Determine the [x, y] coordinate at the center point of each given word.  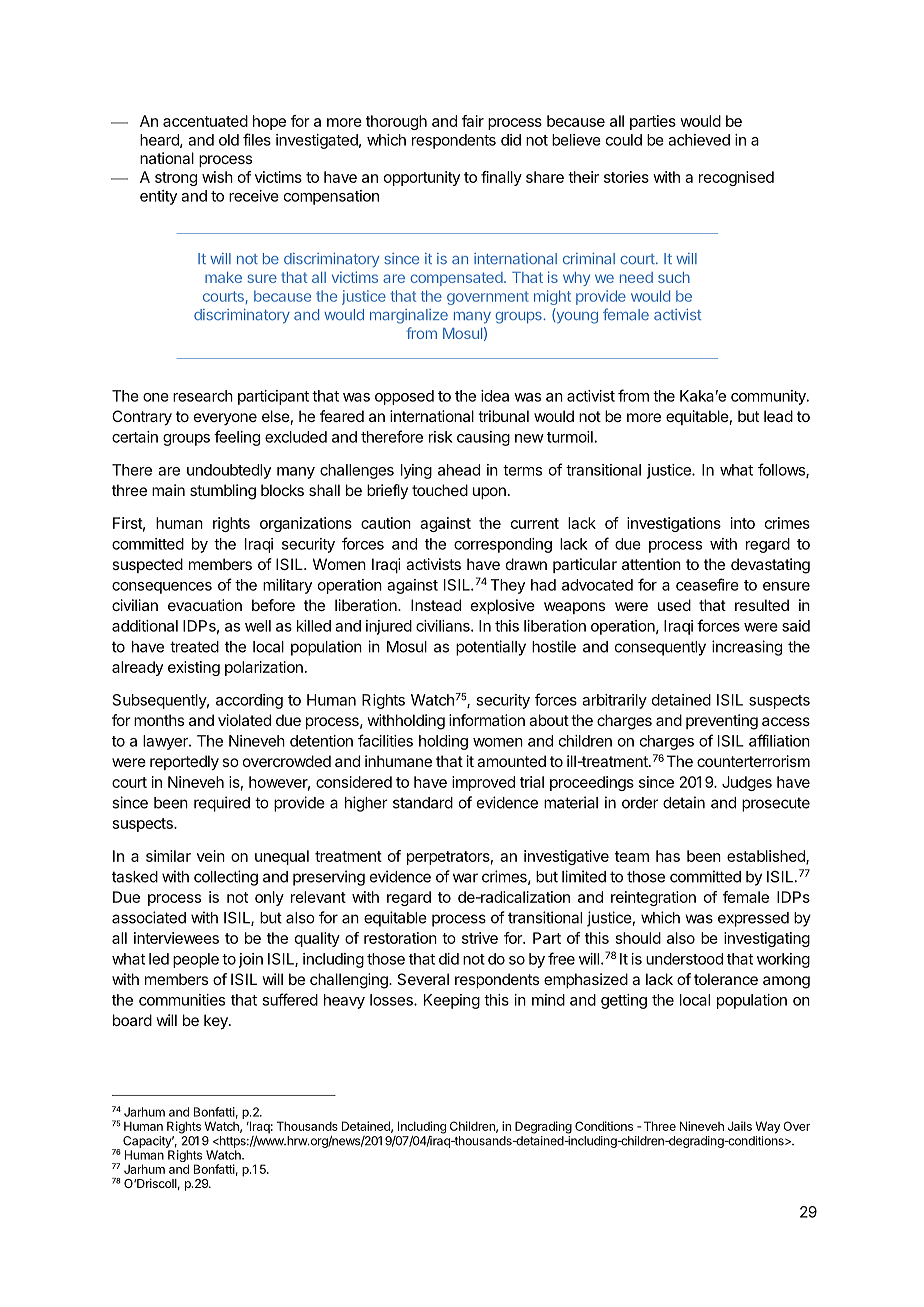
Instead [436, 605]
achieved [699, 140]
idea [495, 396]
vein [211, 856]
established [767, 857]
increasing [747, 648]
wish [217, 177]
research [203, 396]
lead [778, 416]
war [465, 878]
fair [473, 121]
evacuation [205, 605]
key [217, 1022]
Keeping [452, 1001]
